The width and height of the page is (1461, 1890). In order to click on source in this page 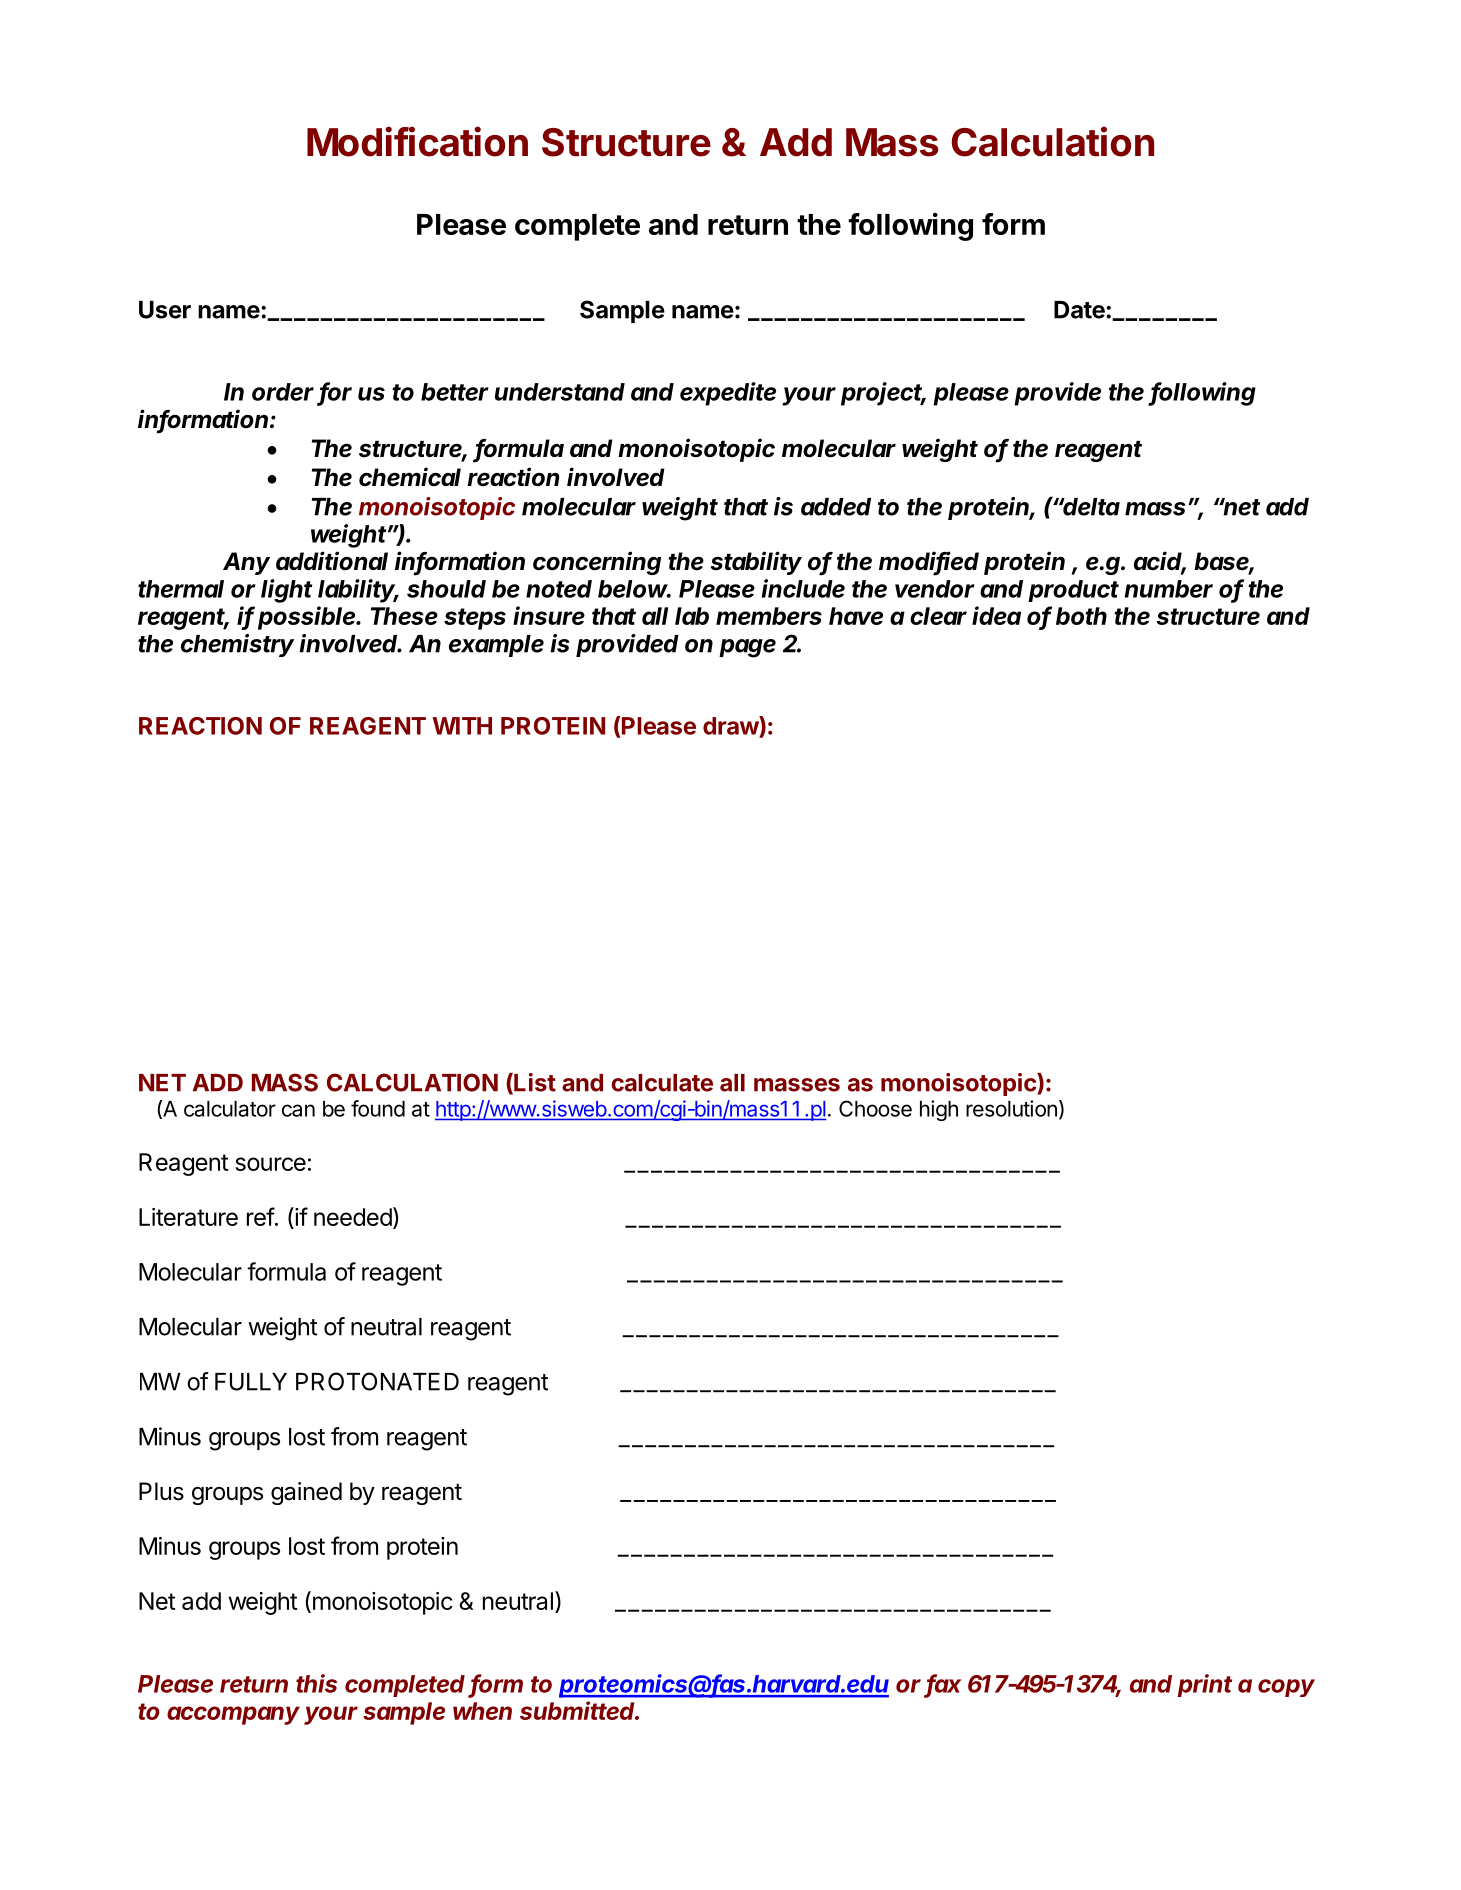, I will do `click(270, 1164)`.
